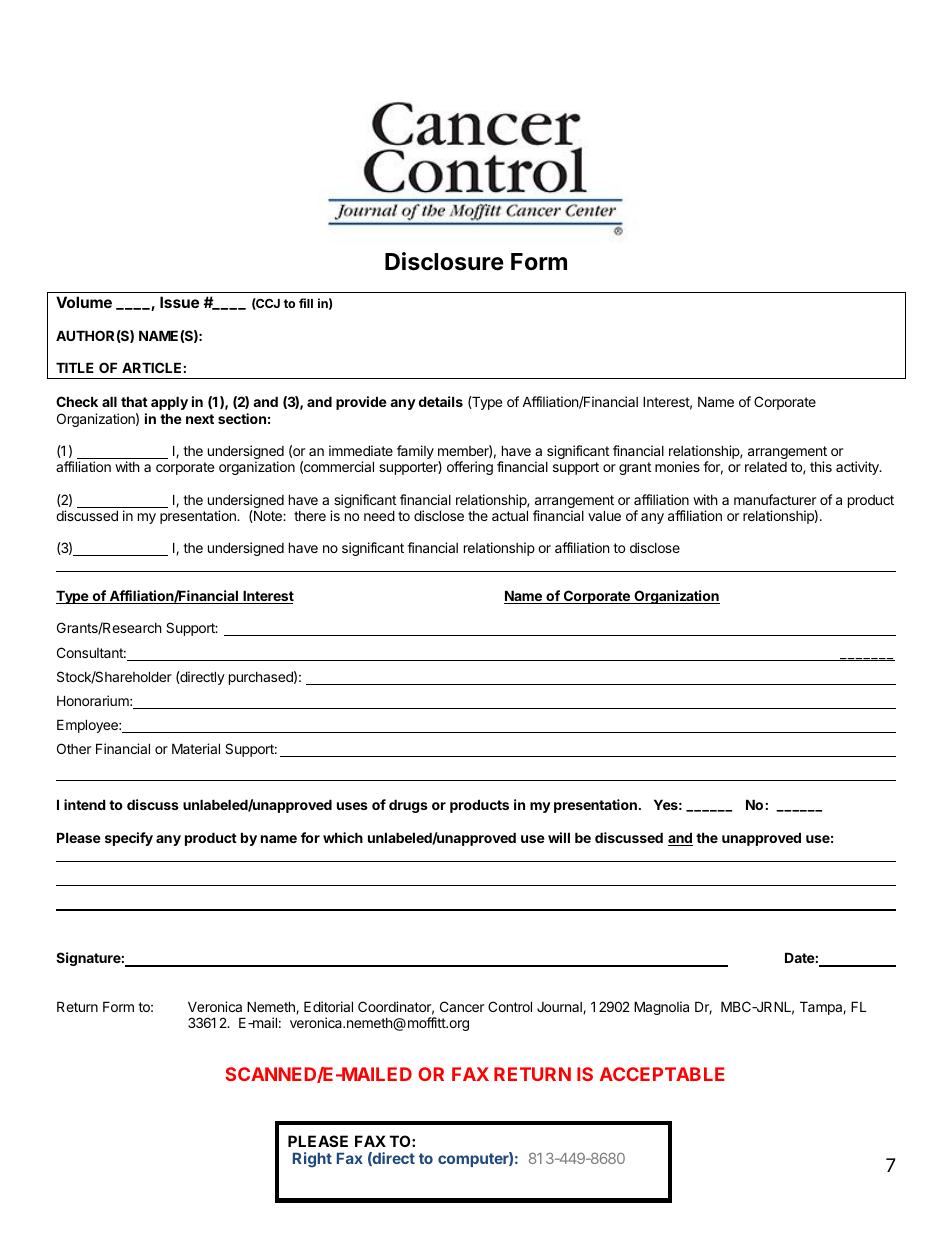 This screenshot has height=1233, width=952. What do you see at coordinates (766, 467) in the screenshot?
I see `related` at bounding box center [766, 467].
